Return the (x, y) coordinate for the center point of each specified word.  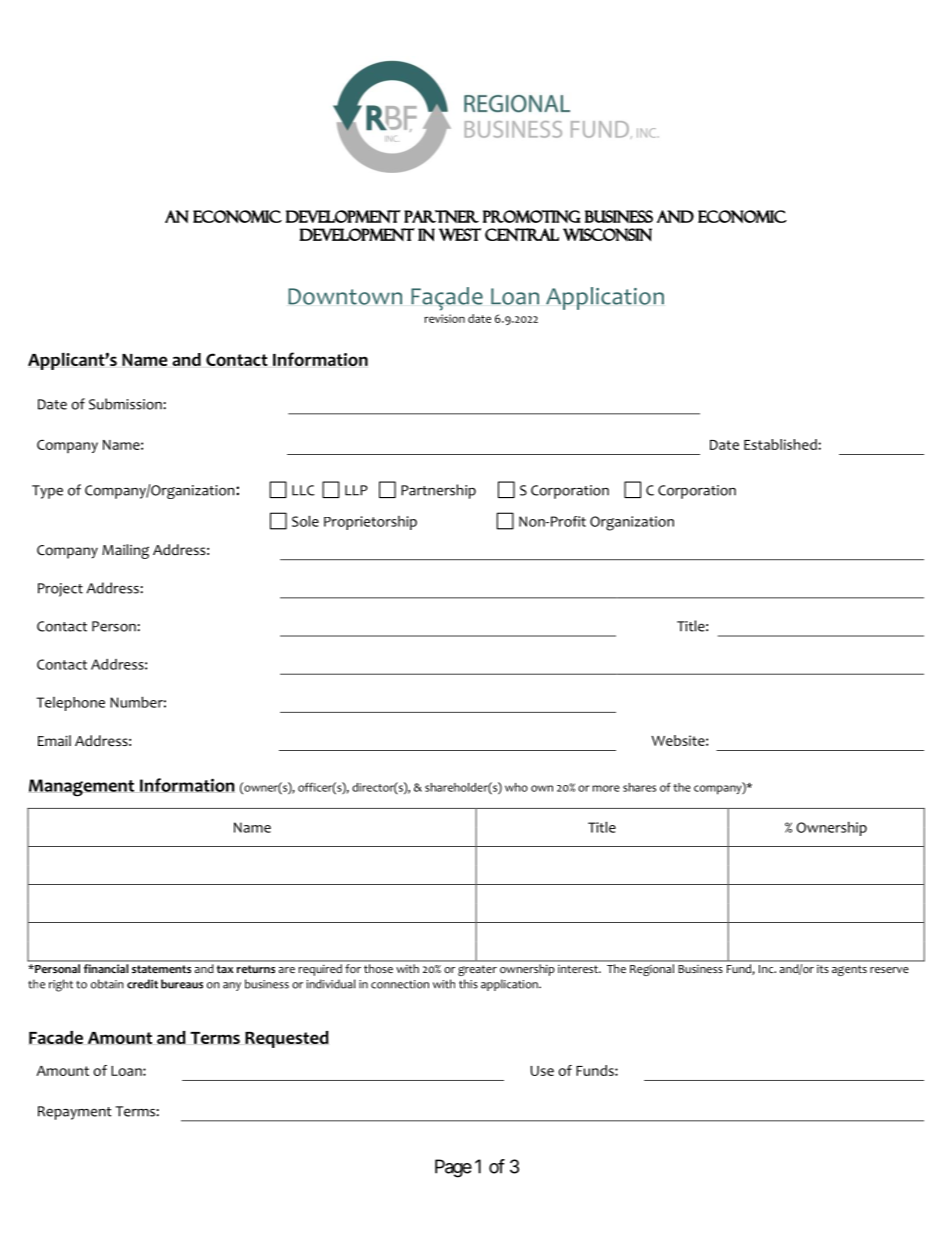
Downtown (345, 296)
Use (542, 1071)
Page (453, 1168)
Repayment (75, 1113)
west (460, 234)
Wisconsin (607, 234)
